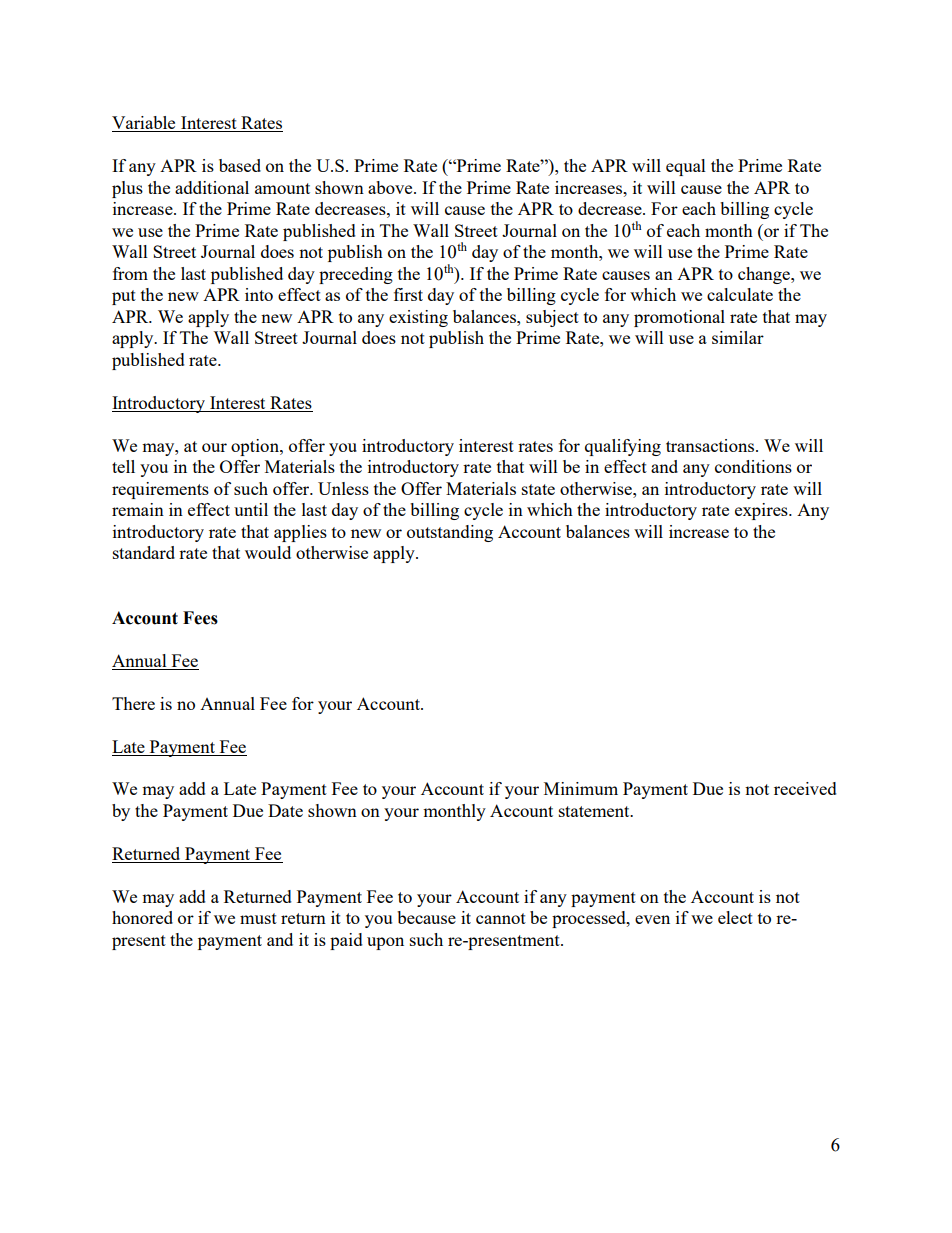 This screenshot has width=952, height=1233. I want to click on option, so click(256, 447).
